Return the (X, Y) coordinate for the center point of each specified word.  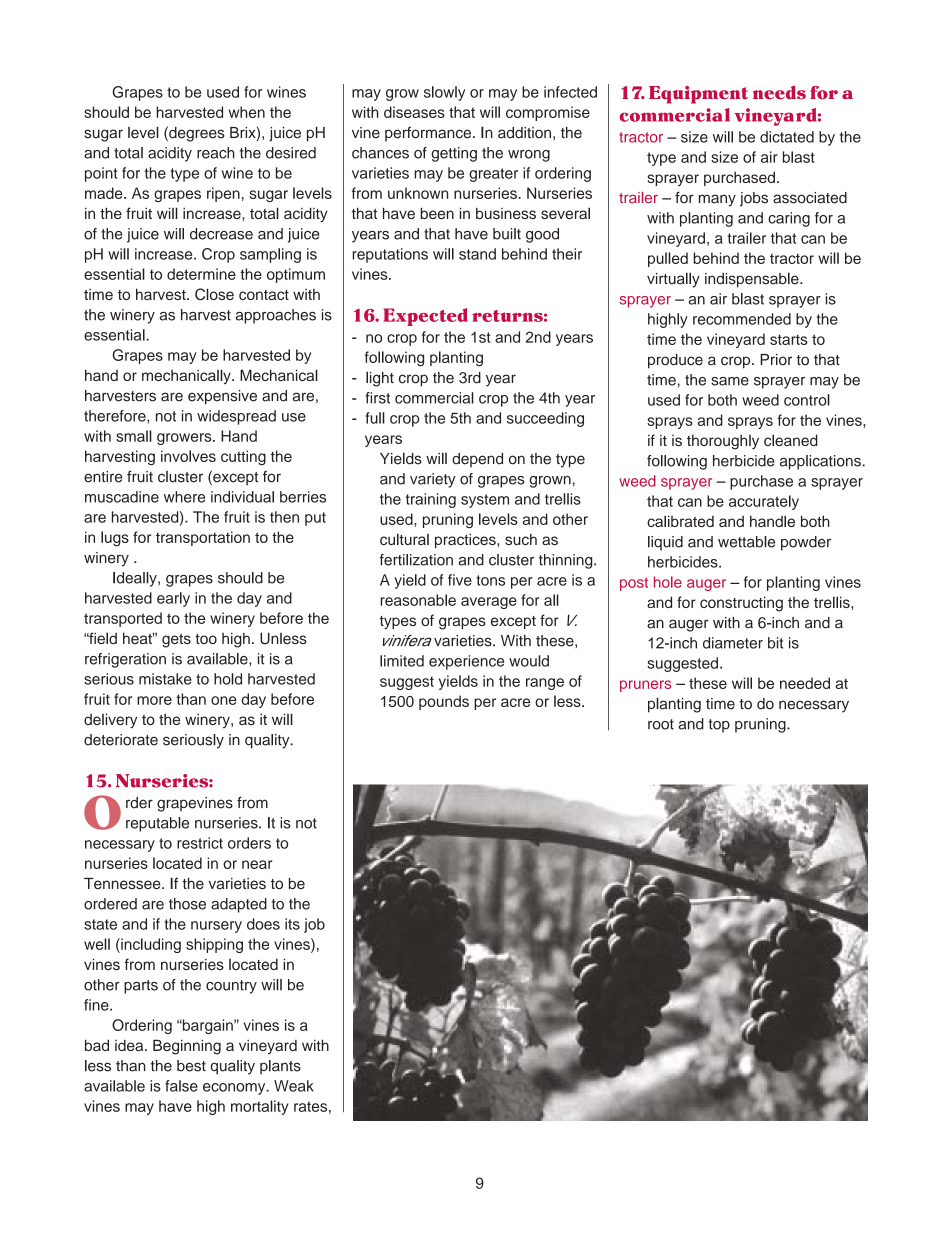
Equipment (698, 95)
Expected (425, 317)
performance (429, 133)
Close (214, 294)
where (184, 497)
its (292, 924)
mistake (165, 679)
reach (216, 153)
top (719, 726)
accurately (764, 502)
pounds (444, 702)
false (181, 1086)
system (485, 501)
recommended (742, 319)
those (187, 904)
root (661, 724)
